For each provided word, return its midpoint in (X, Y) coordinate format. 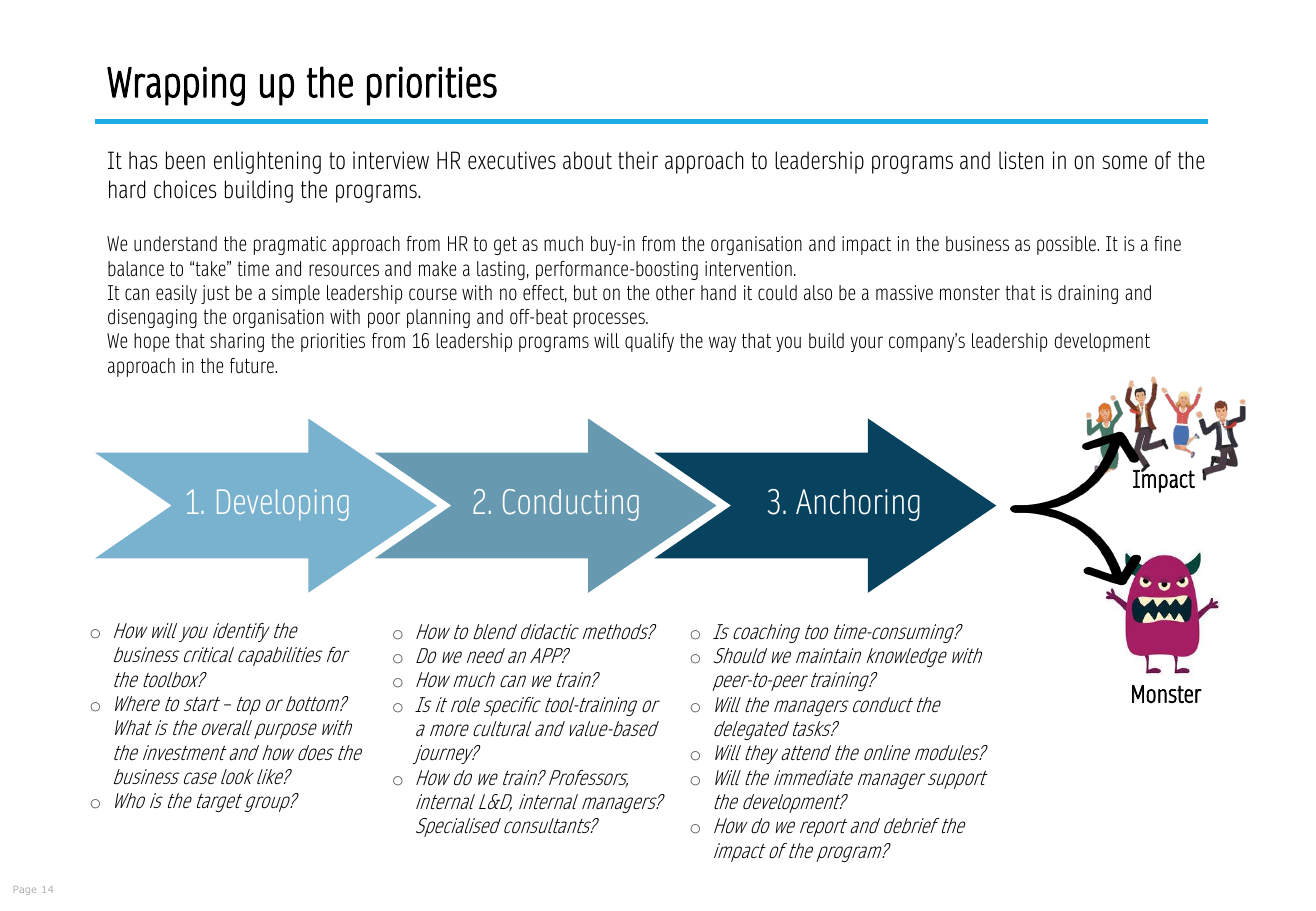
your (867, 344)
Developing (283, 505)
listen (1021, 160)
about (587, 160)
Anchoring (858, 505)
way (722, 344)
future (253, 366)
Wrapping (176, 86)
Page (25, 890)
